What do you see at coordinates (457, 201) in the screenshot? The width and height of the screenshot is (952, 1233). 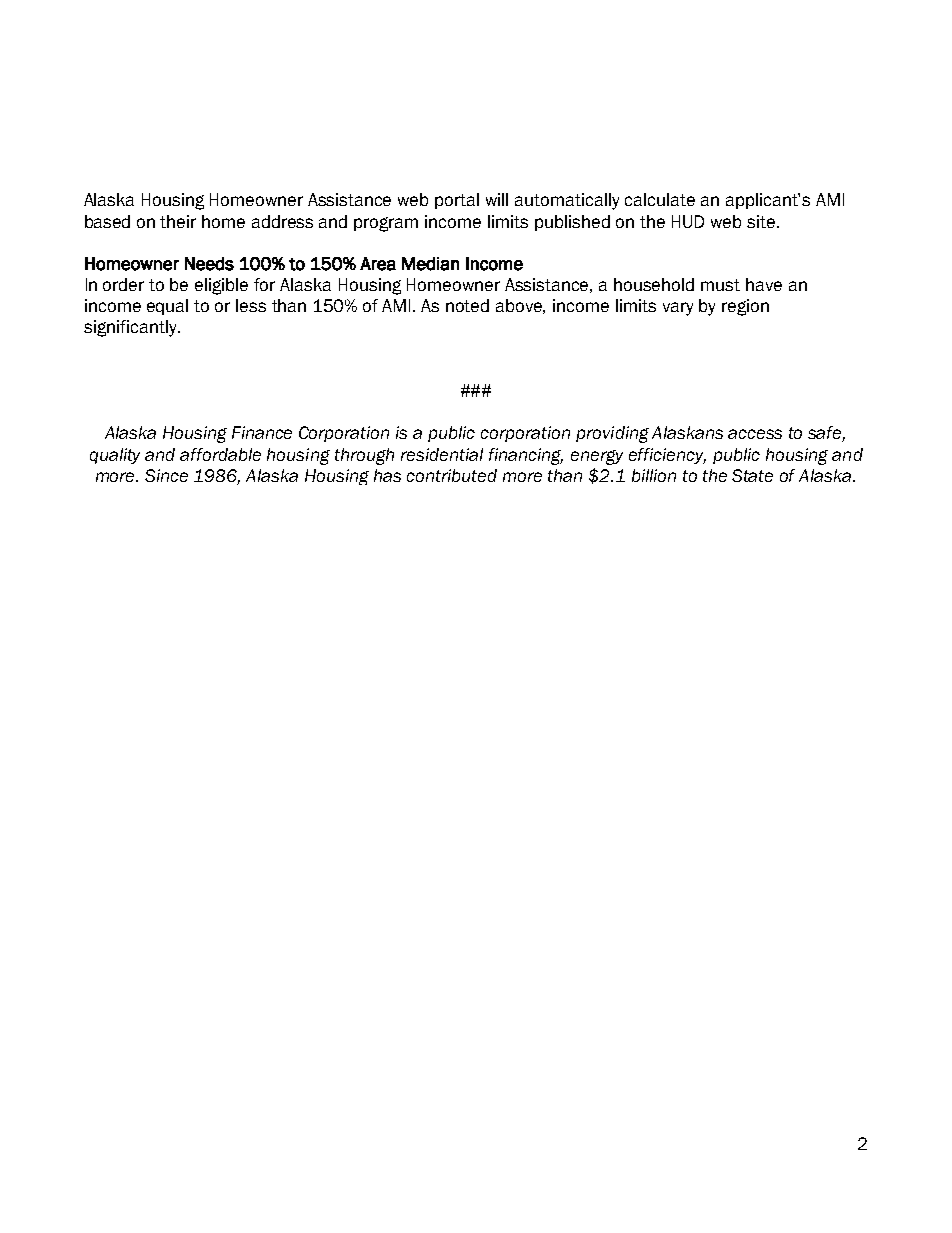 I see `portal` at bounding box center [457, 201].
